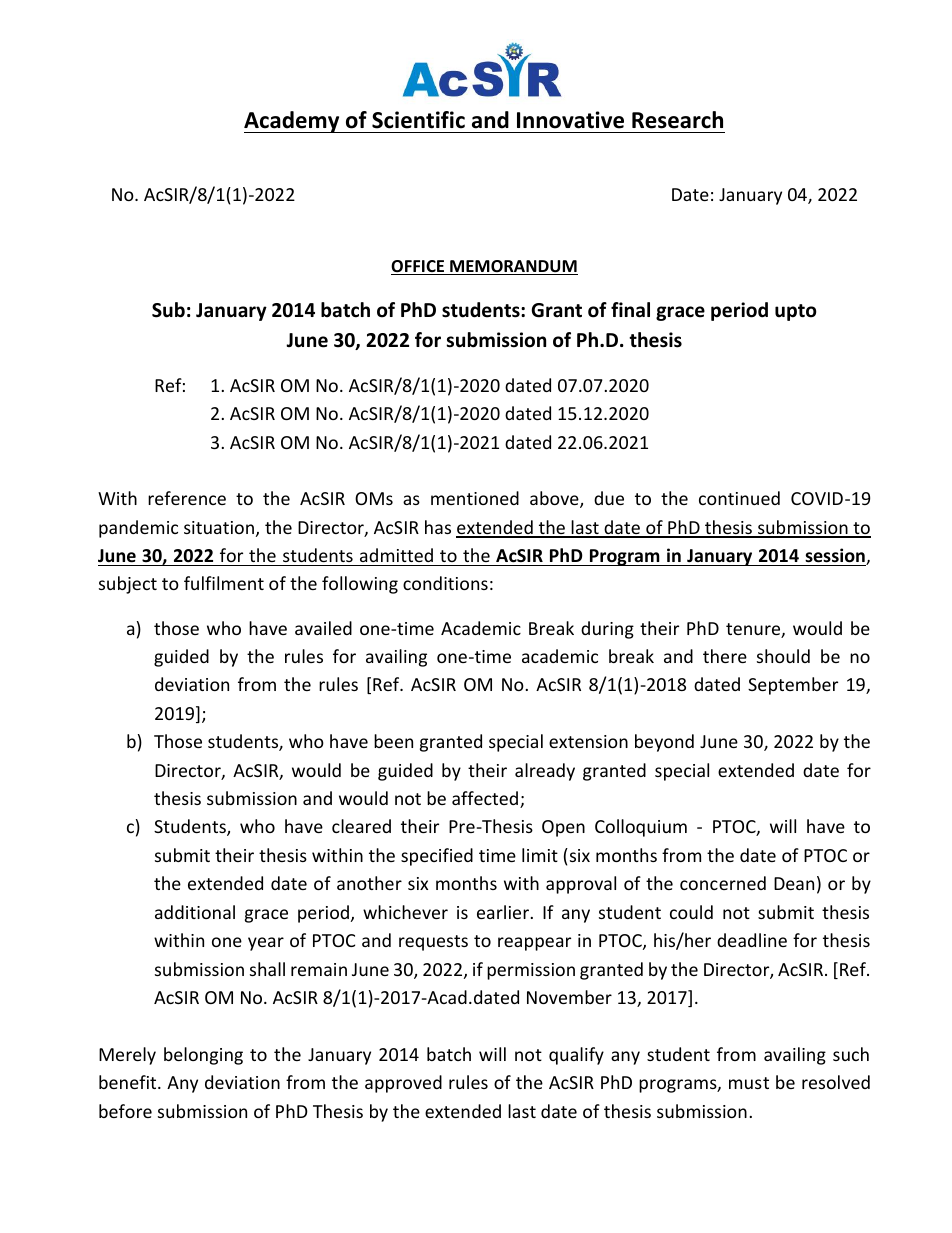  Describe the element at coordinates (475, 498) in the document. I see `mentioned` at that location.
